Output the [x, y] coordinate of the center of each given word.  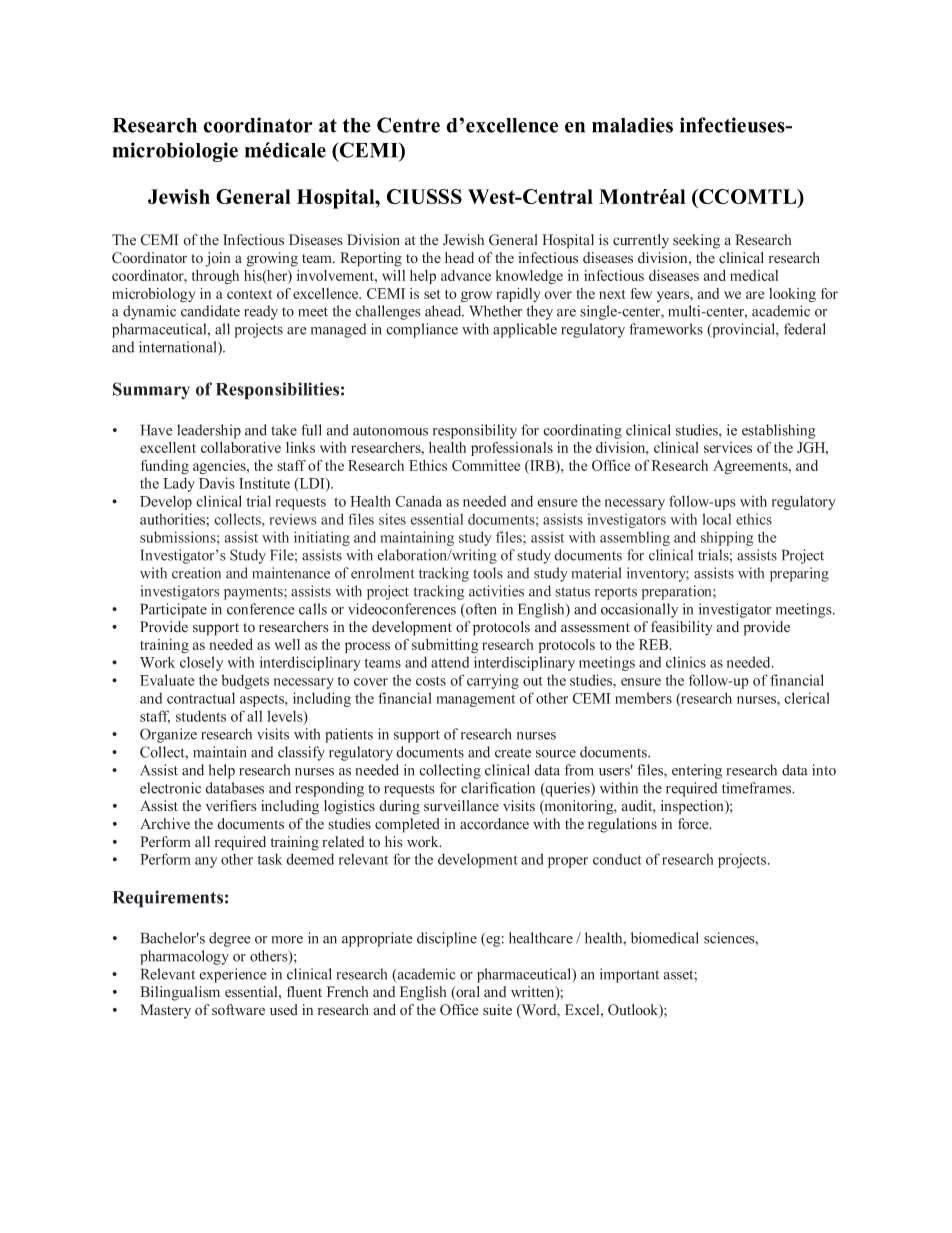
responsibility [475, 431]
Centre [408, 125]
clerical [806, 698]
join [218, 259]
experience [233, 975]
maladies [632, 125]
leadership [209, 431]
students [201, 716]
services [728, 447]
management [476, 700]
